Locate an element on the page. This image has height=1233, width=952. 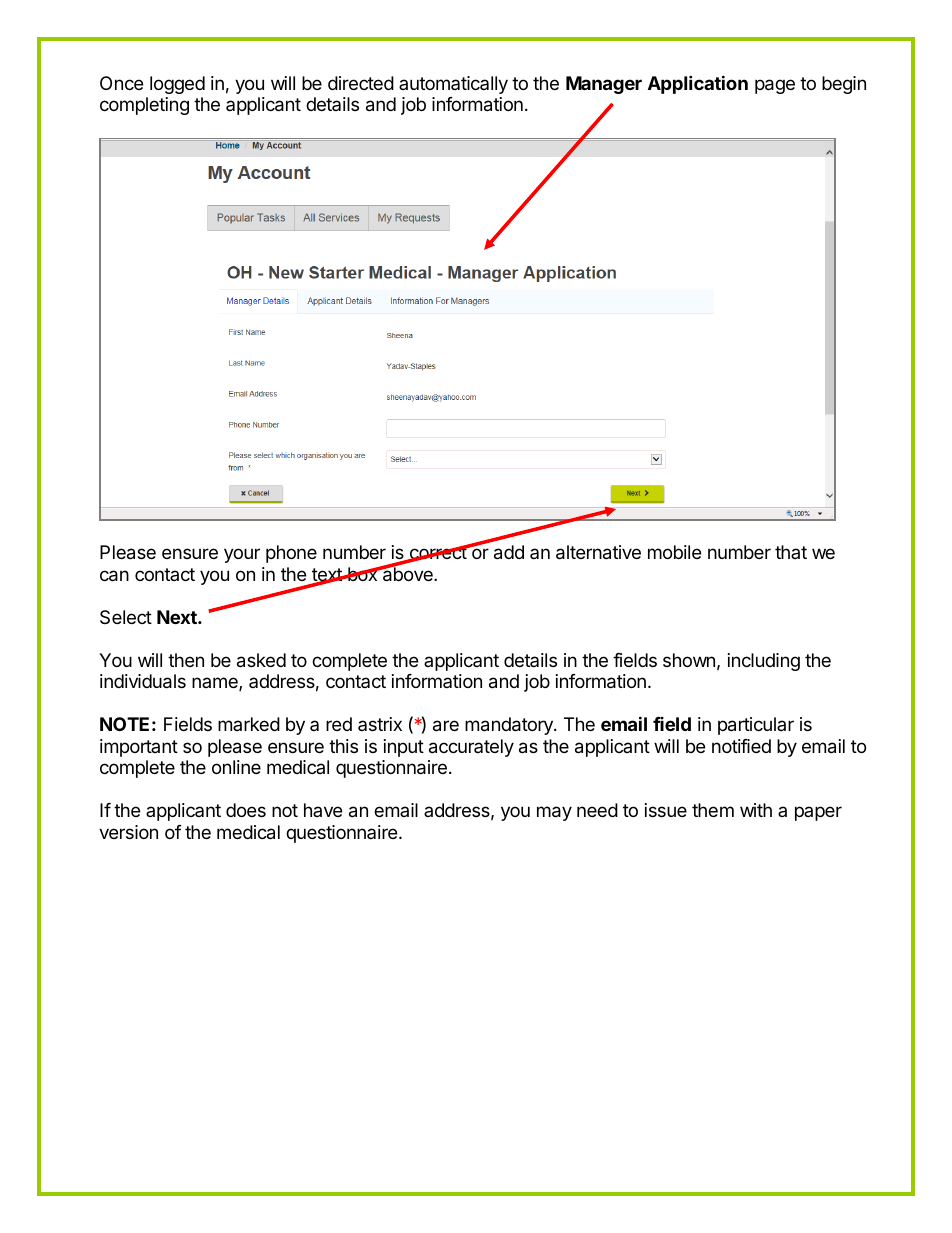
including is located at coordinates (764, 662).
